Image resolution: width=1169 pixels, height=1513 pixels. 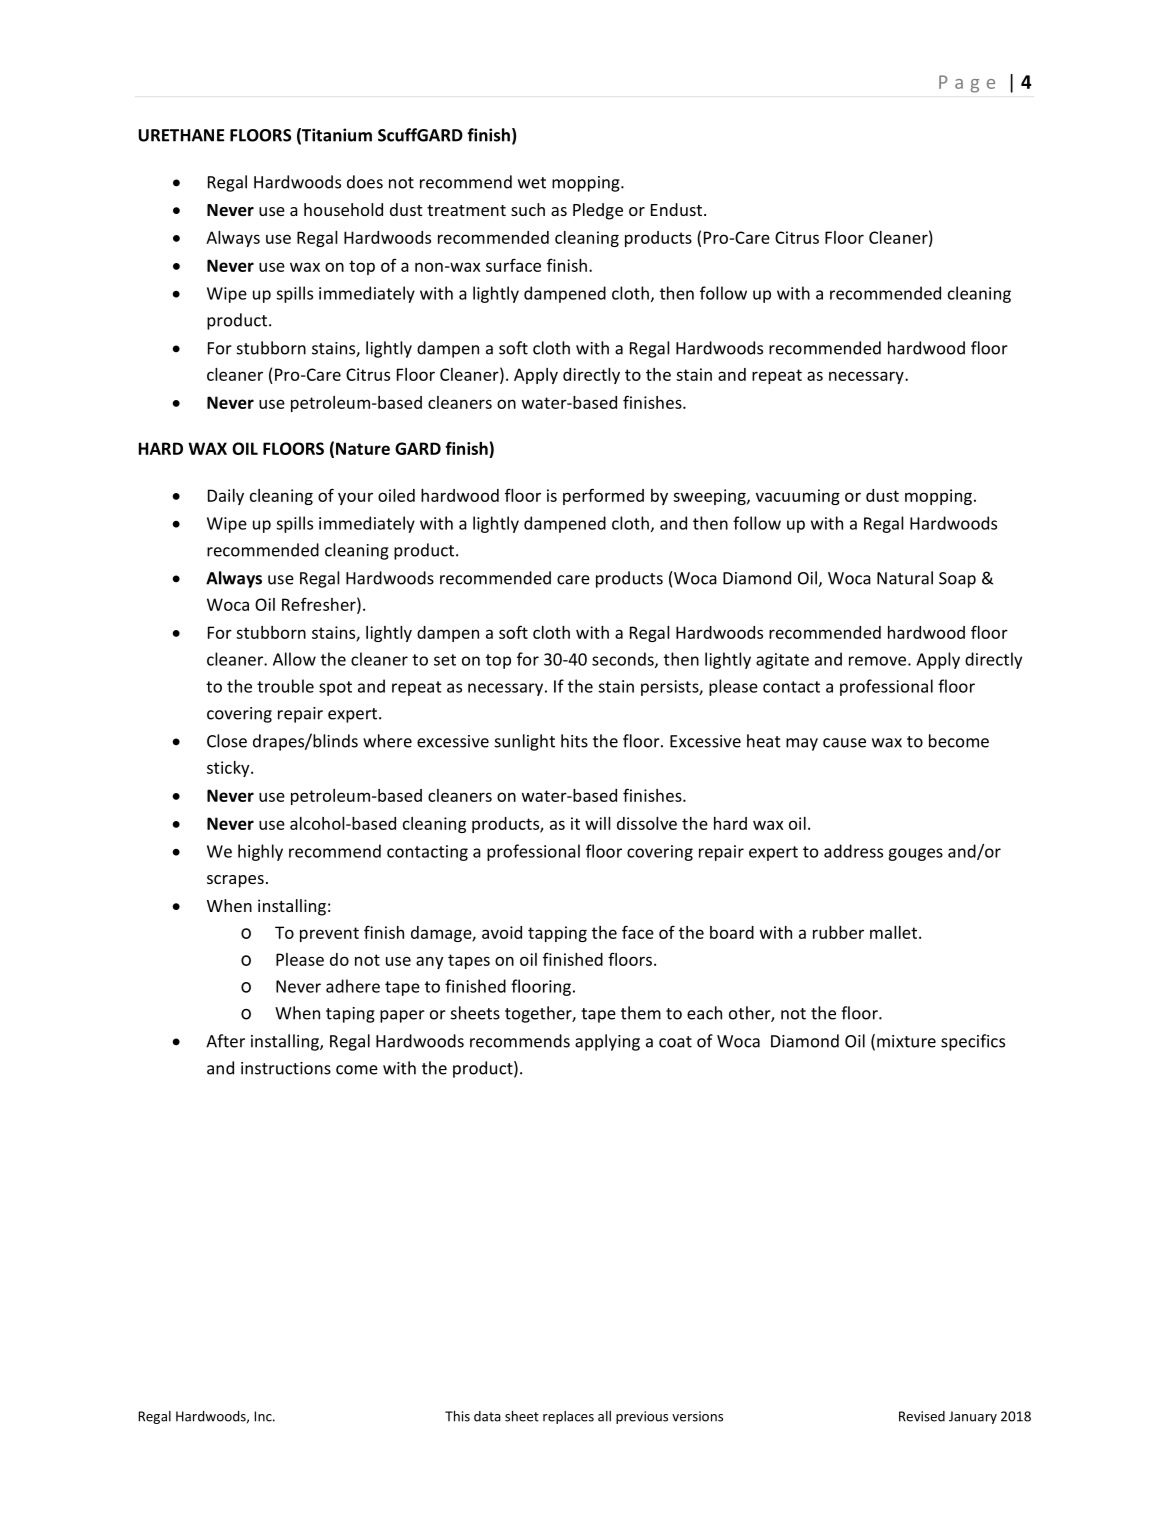 I want to click on vacuuming, so click(x=798, y=497).
